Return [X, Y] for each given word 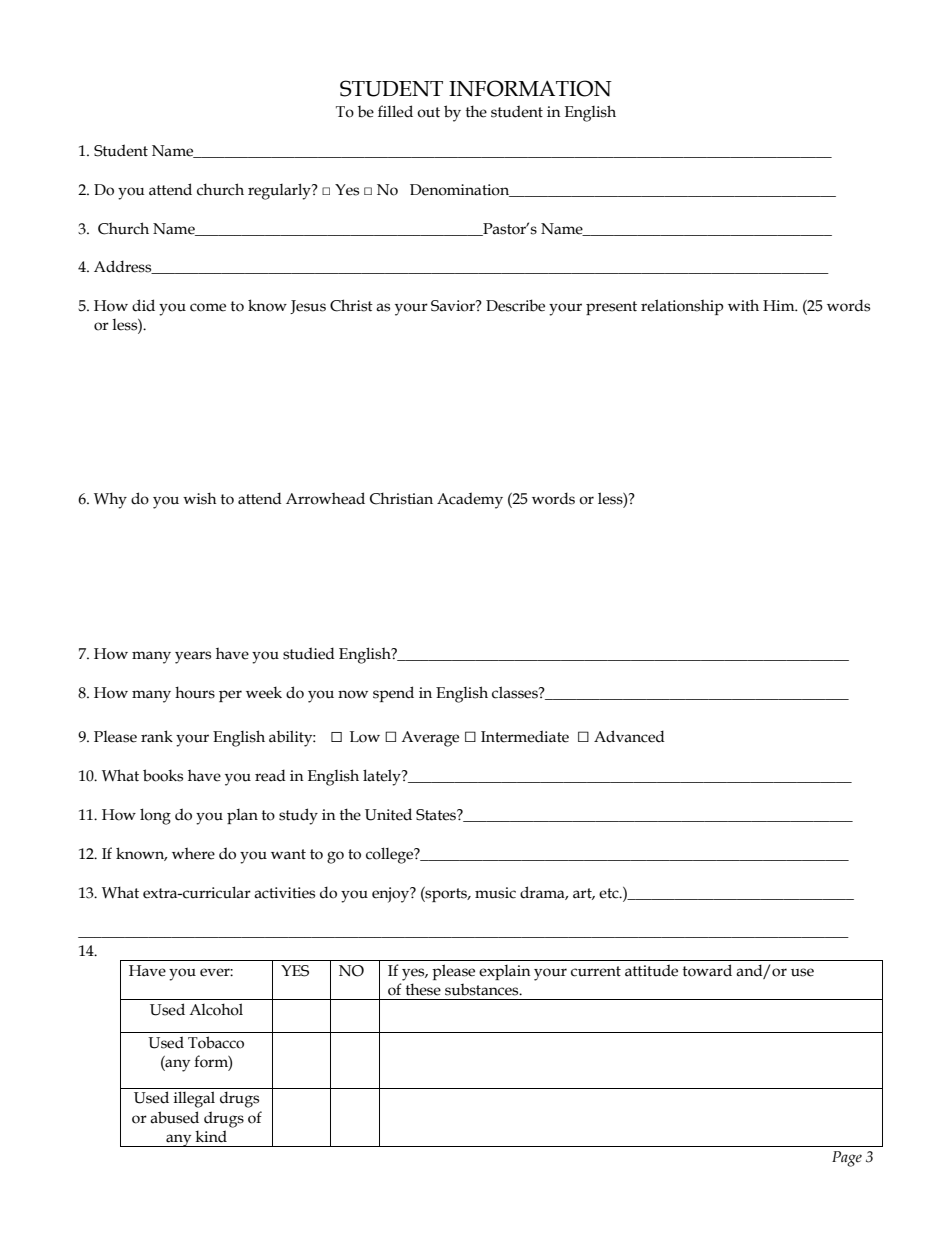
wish [200, 498]
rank [157, 736]
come [208, 307]
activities [284, 893]
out [428, 112]
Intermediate [525, 736]
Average [430, 739]
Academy [470, 500]
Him [780, 305]
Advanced [629, 736]
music [495, 893]
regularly [280, 191]
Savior [454, 306]
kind [211, 1136]
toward [707, 970]
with [743, 305]
